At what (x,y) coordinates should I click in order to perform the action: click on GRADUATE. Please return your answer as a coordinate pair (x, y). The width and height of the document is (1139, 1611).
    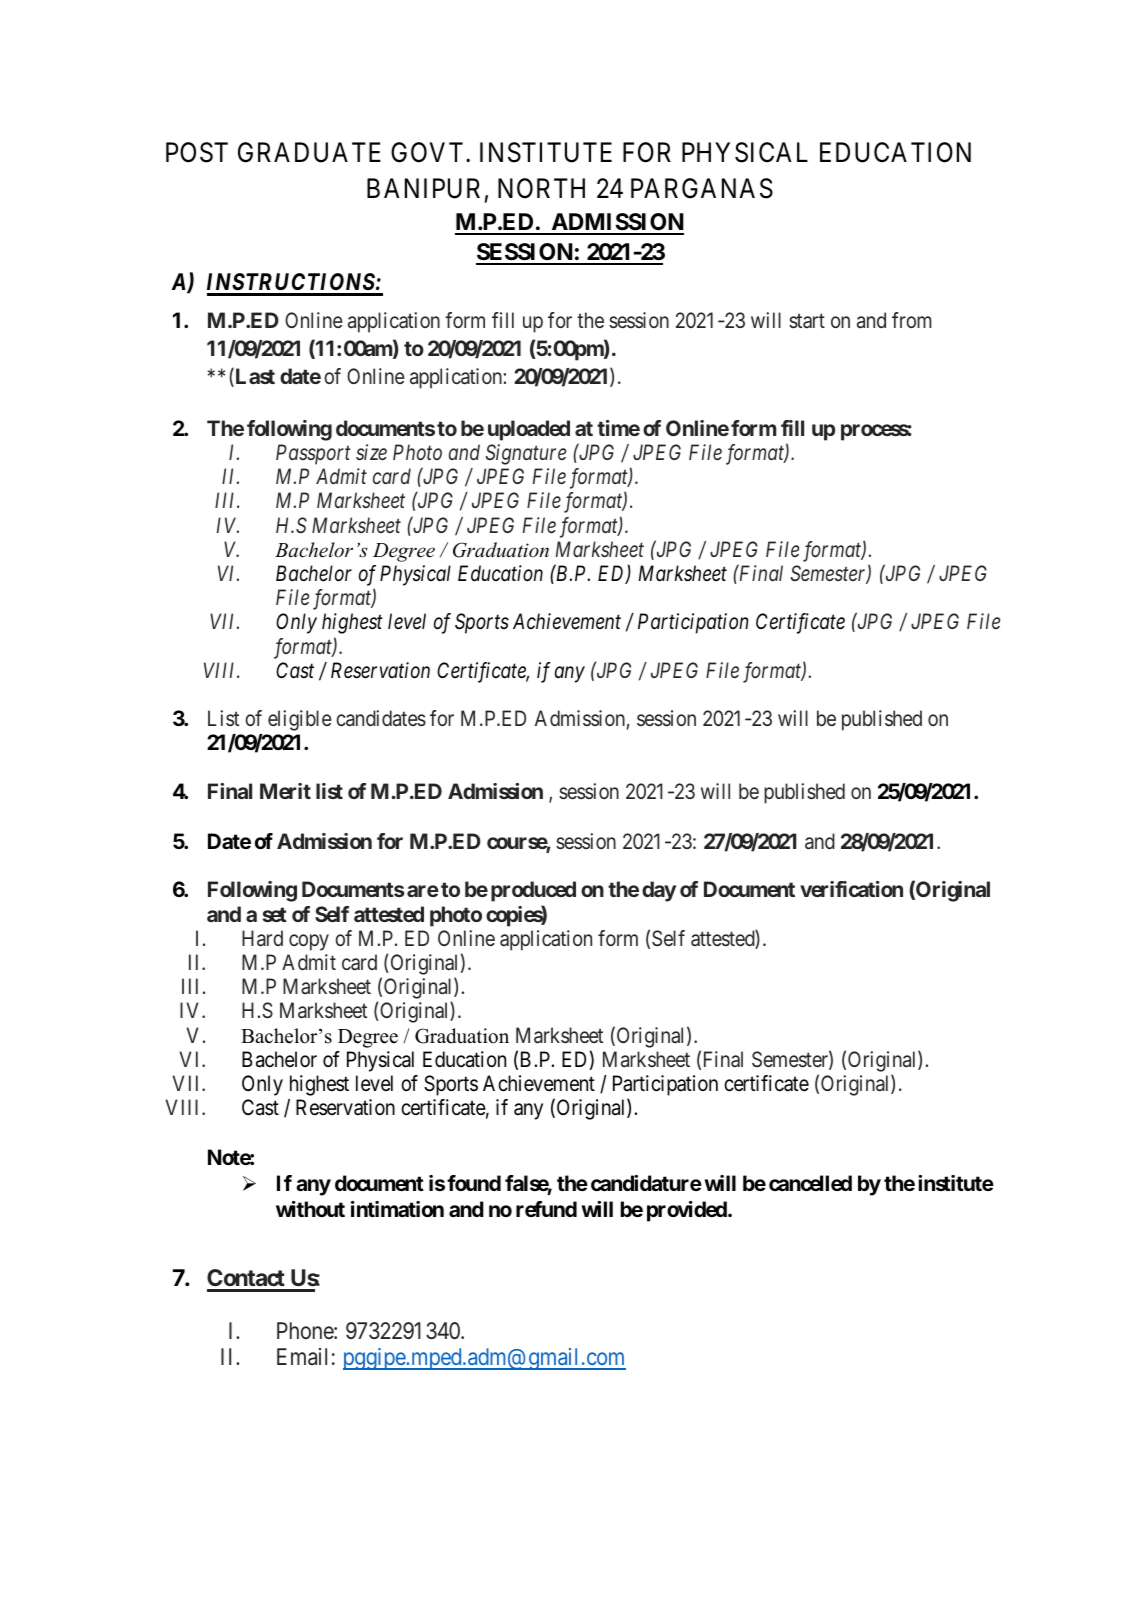
    Looking at the image, I should click on (309, 152).
